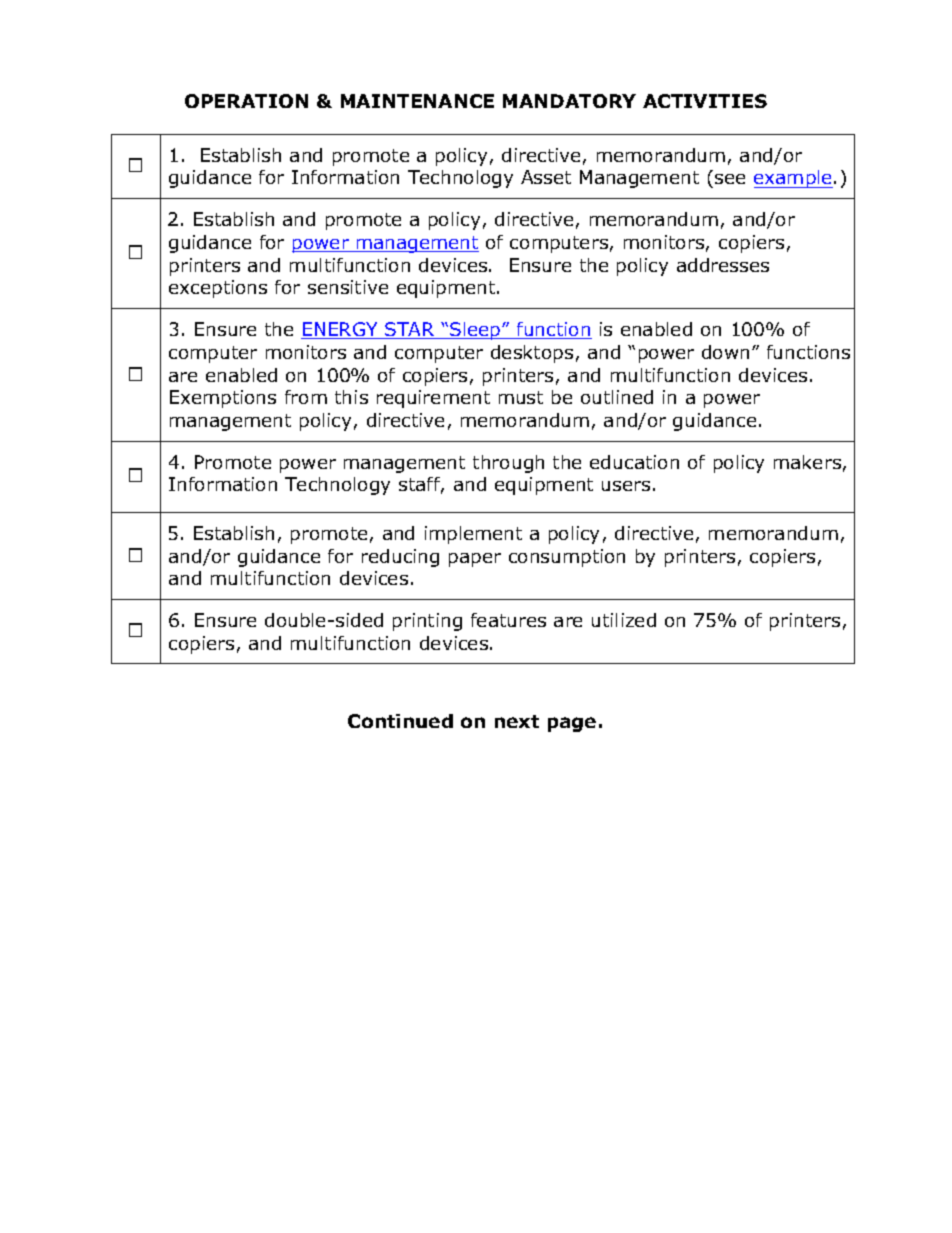 This document has height=1233, width=952. What do you see at coordinates (400, 721) in the document?
I see `Continued` at bounding box center [400, 721].
